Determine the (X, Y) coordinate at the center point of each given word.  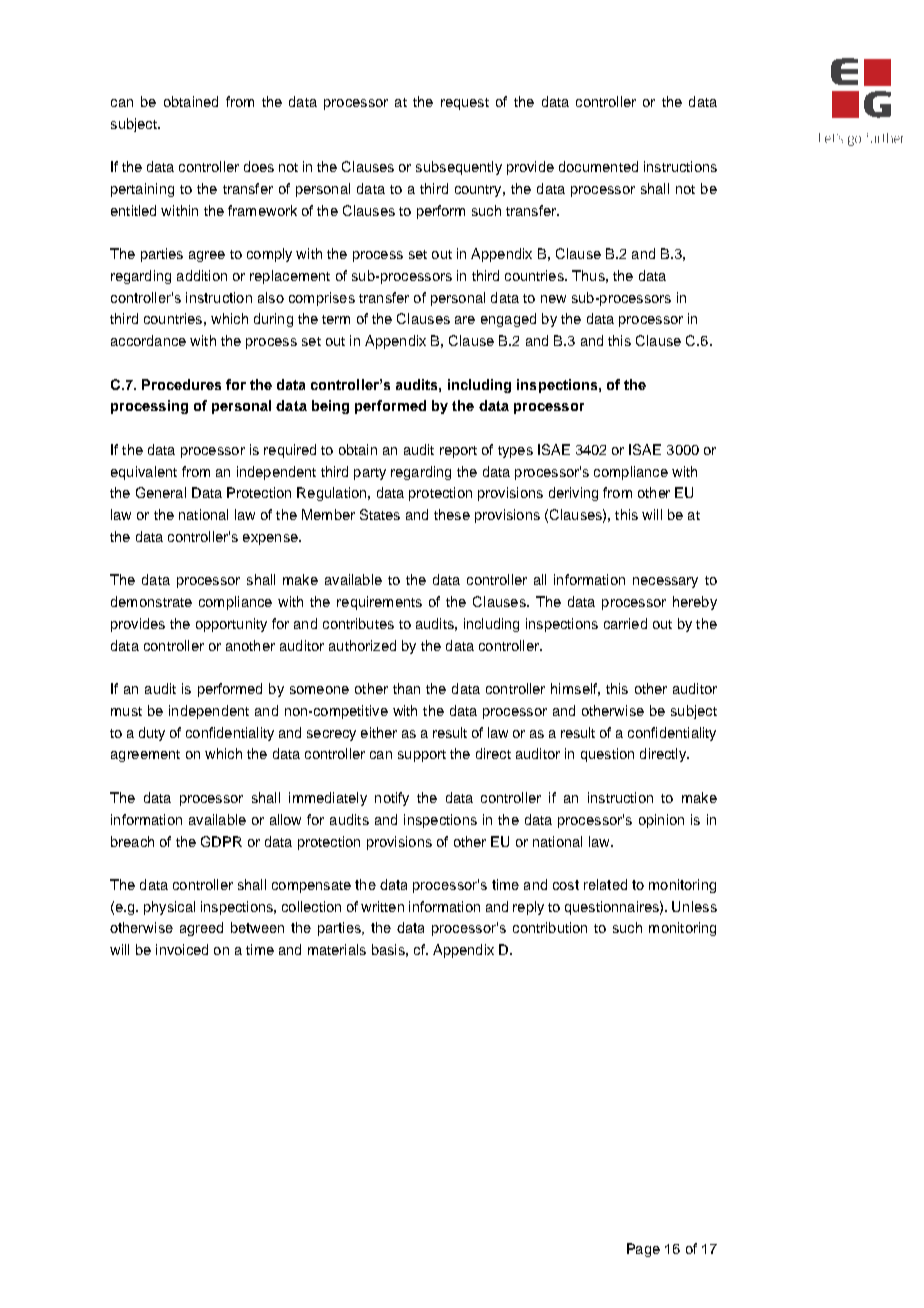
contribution (550, 927)
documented (598, 166)
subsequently (459, 168)
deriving (573, 494)
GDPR (221, 841)
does (259, 166)
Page (643, 1250)
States (380, 514)
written (382, 906)
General (161, 492)
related (605, 884)
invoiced (182, 949)
